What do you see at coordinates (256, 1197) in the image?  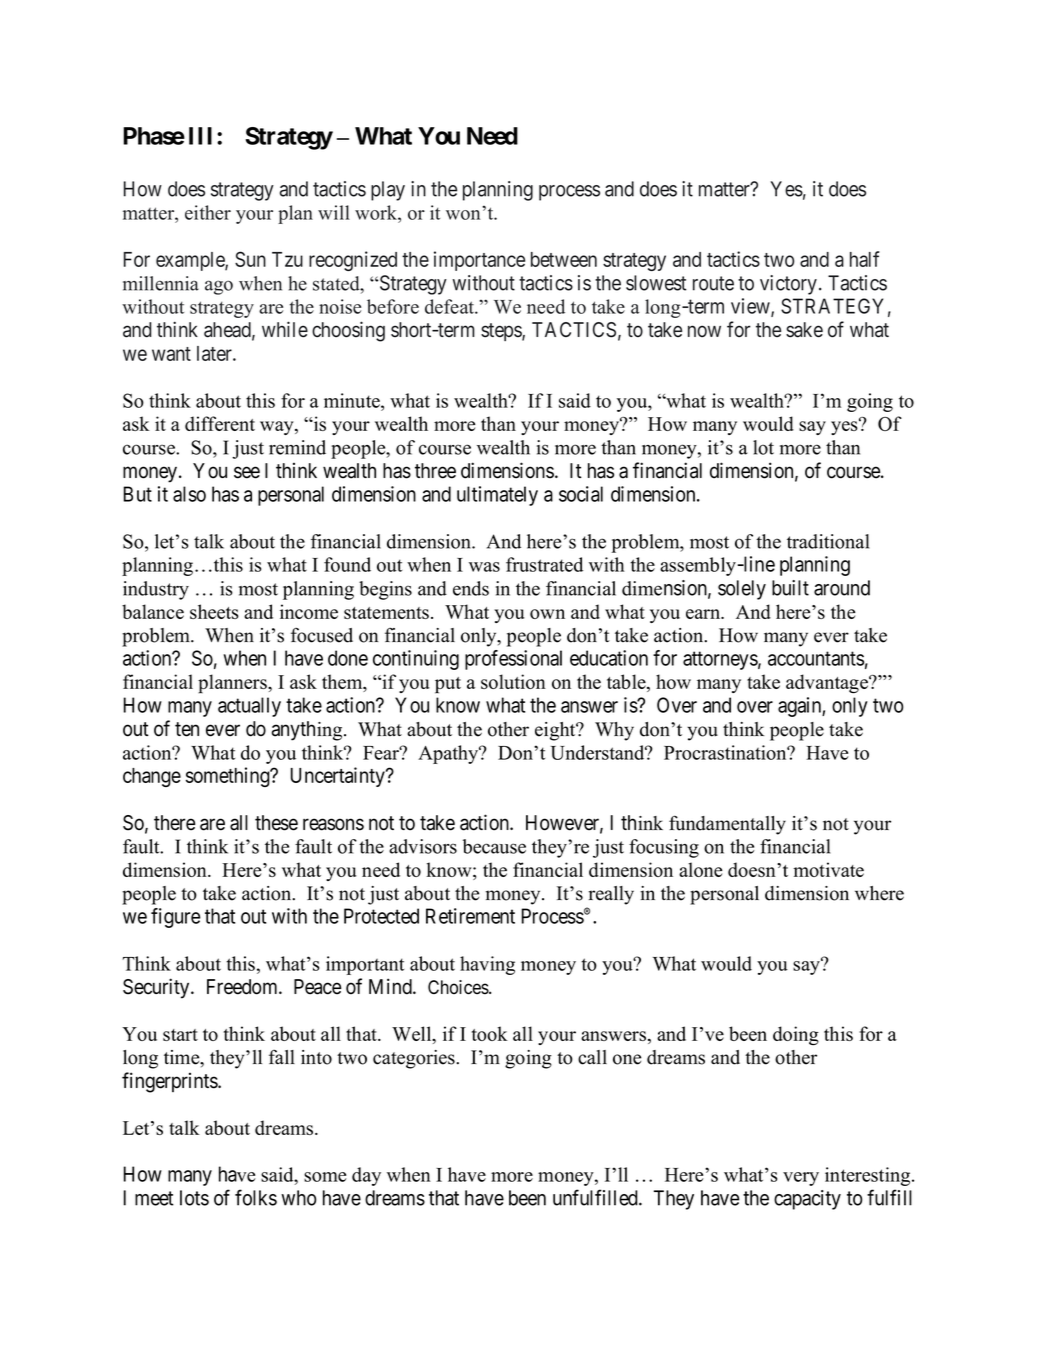 I see `folks` at bounding box center [256, 1197].
